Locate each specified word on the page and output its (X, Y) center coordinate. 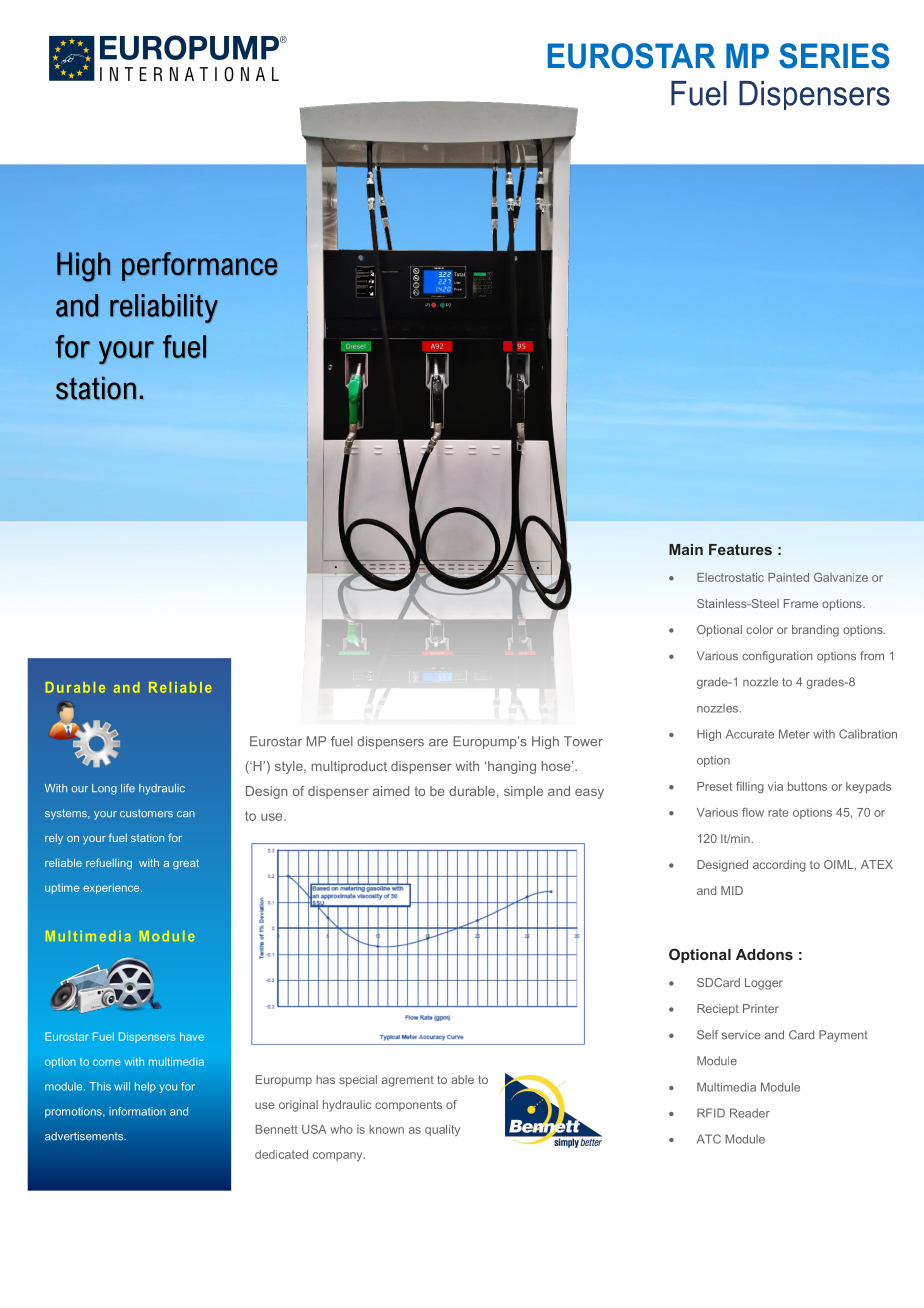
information (137, 1111)
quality (442, 1130)
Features (740, 549)
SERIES (834, 56)
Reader (750, 1113)
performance (199, 266)
